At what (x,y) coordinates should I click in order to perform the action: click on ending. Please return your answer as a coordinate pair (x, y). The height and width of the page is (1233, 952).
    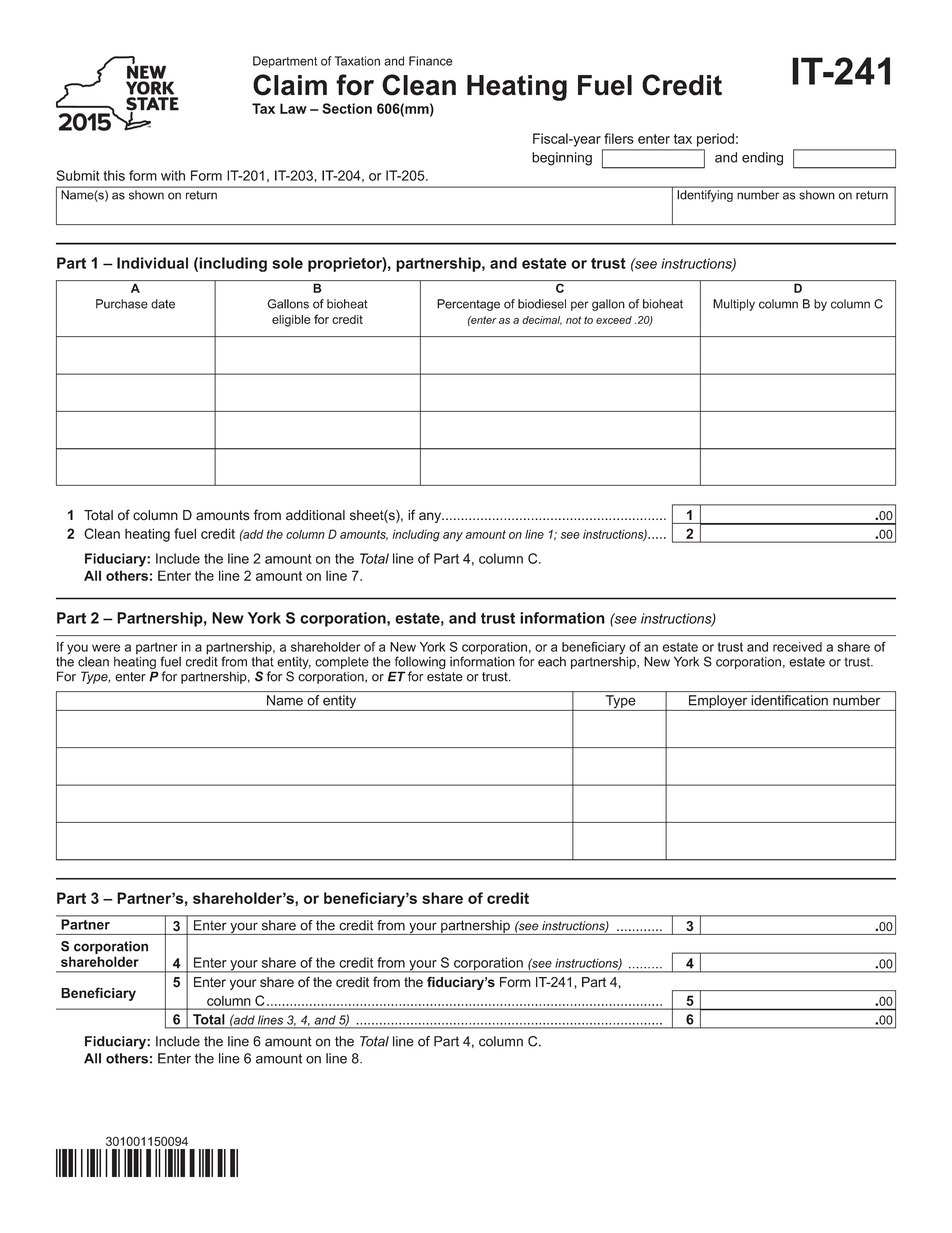
    Looking at the image, I should click on (762, 159).
